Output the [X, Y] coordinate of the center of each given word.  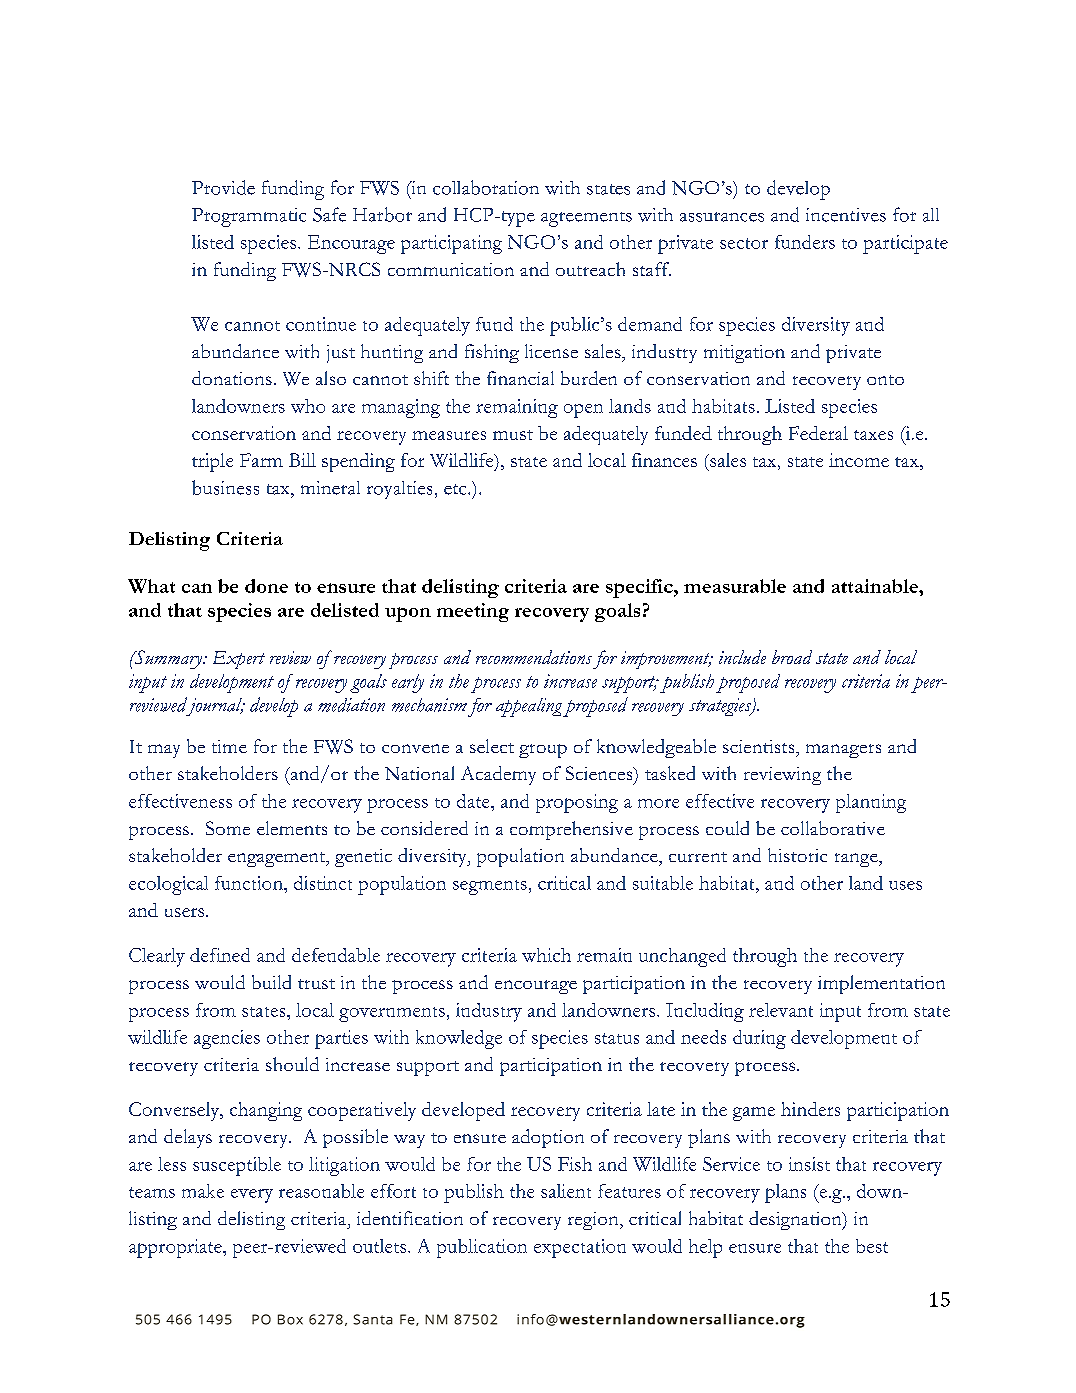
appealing [529, 707]
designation [796, 1220]
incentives [846, 215]
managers [843, 751]
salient [566, 1191]
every [252, 1196]
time [229, 746]
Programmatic [249, 217]
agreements [586, 219]
